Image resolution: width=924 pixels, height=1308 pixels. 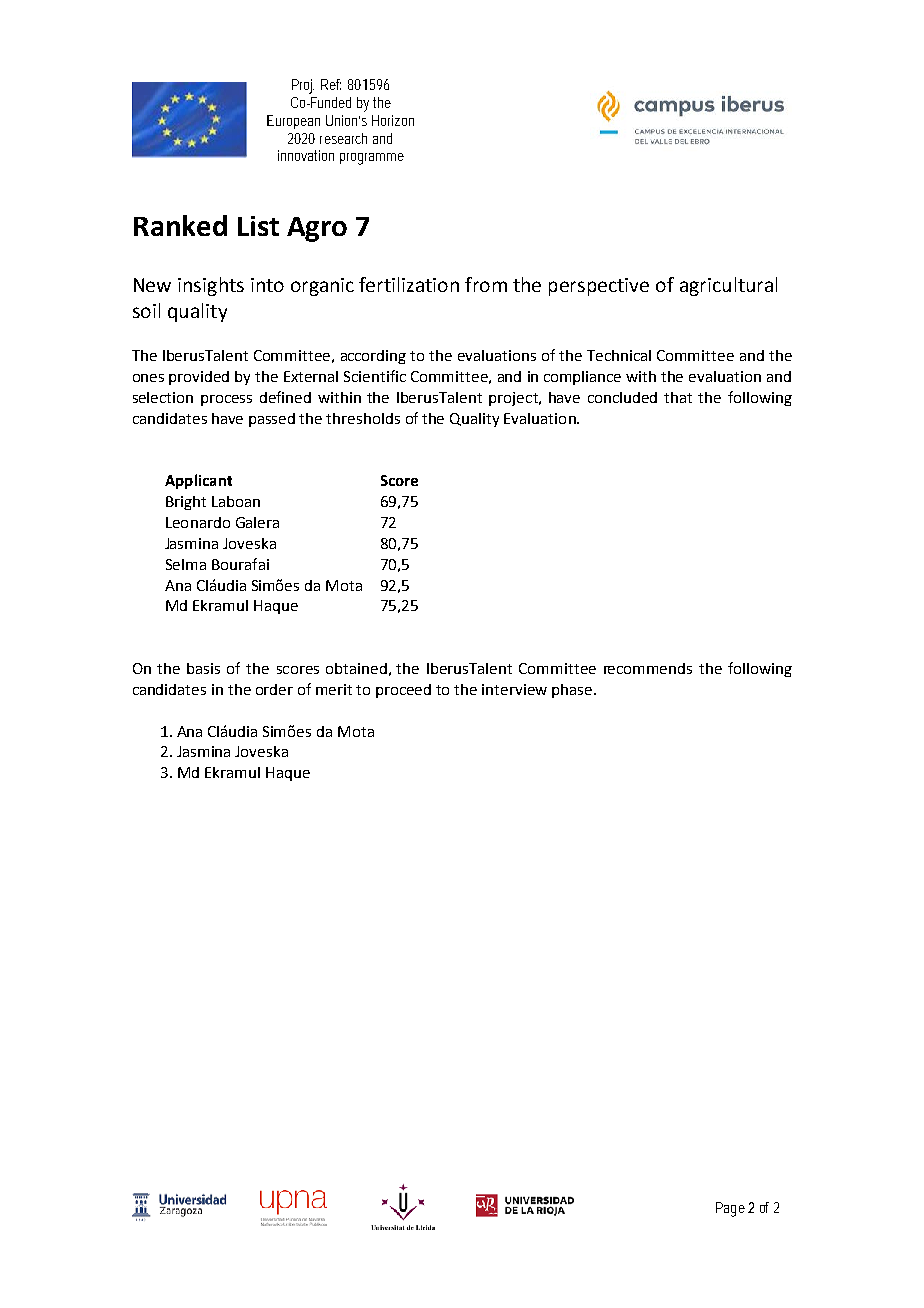 What do you see at coordinates (403, 691) in the image?
I see `proceed` at bounding box center [403, 691].
